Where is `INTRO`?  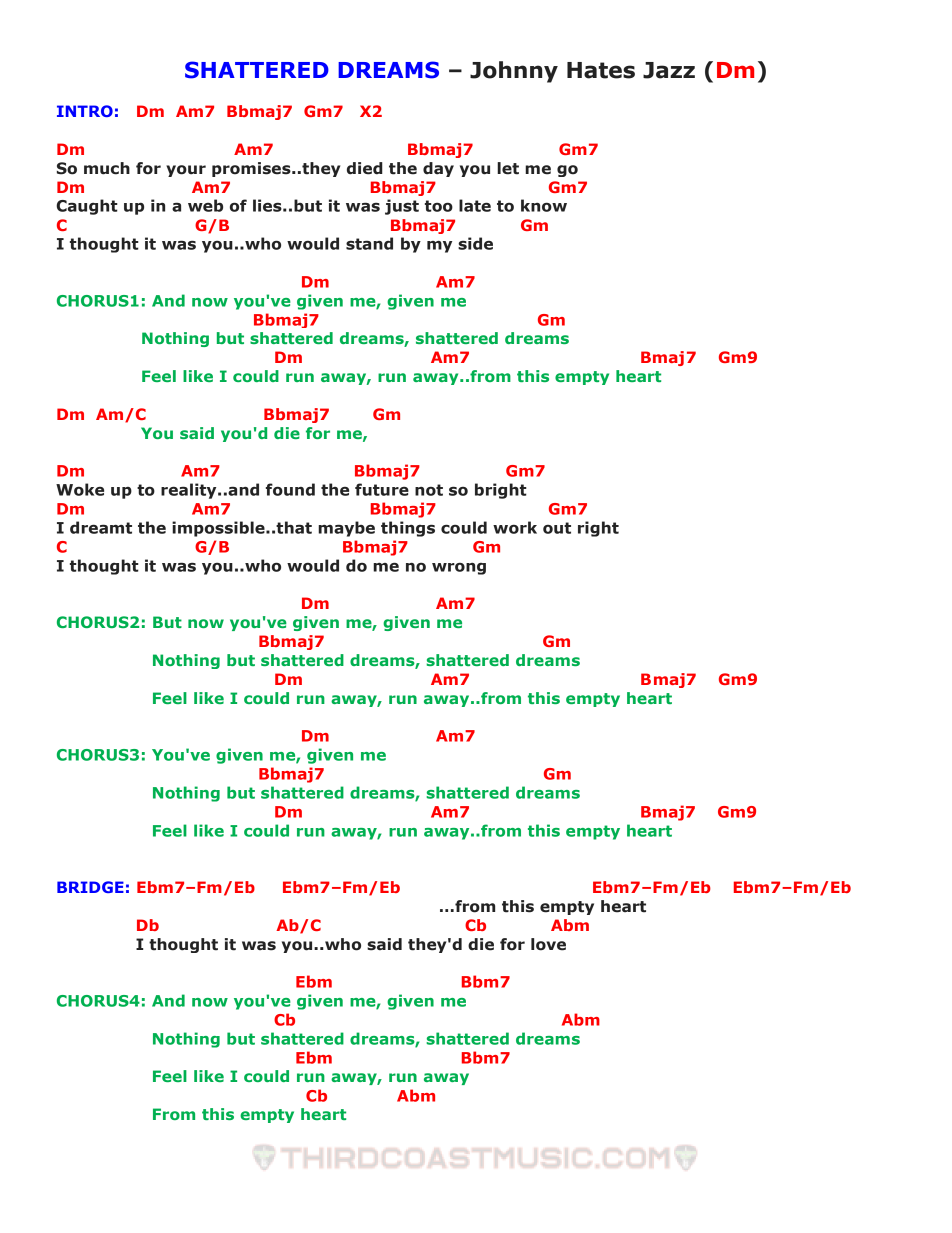 INTRO is located at coordinates (85, 111).
